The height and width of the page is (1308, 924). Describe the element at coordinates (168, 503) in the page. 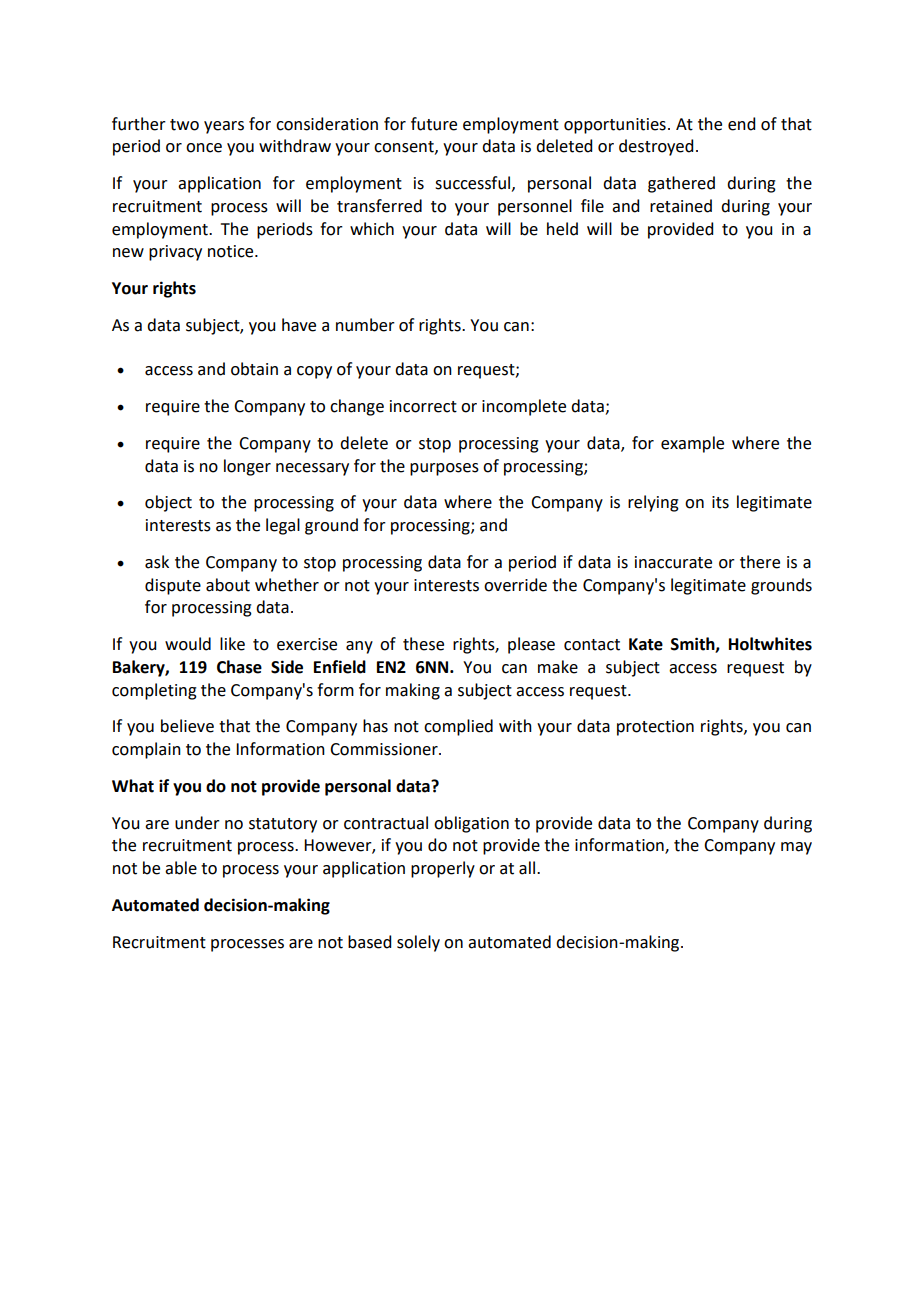

I see `object` at that location.
